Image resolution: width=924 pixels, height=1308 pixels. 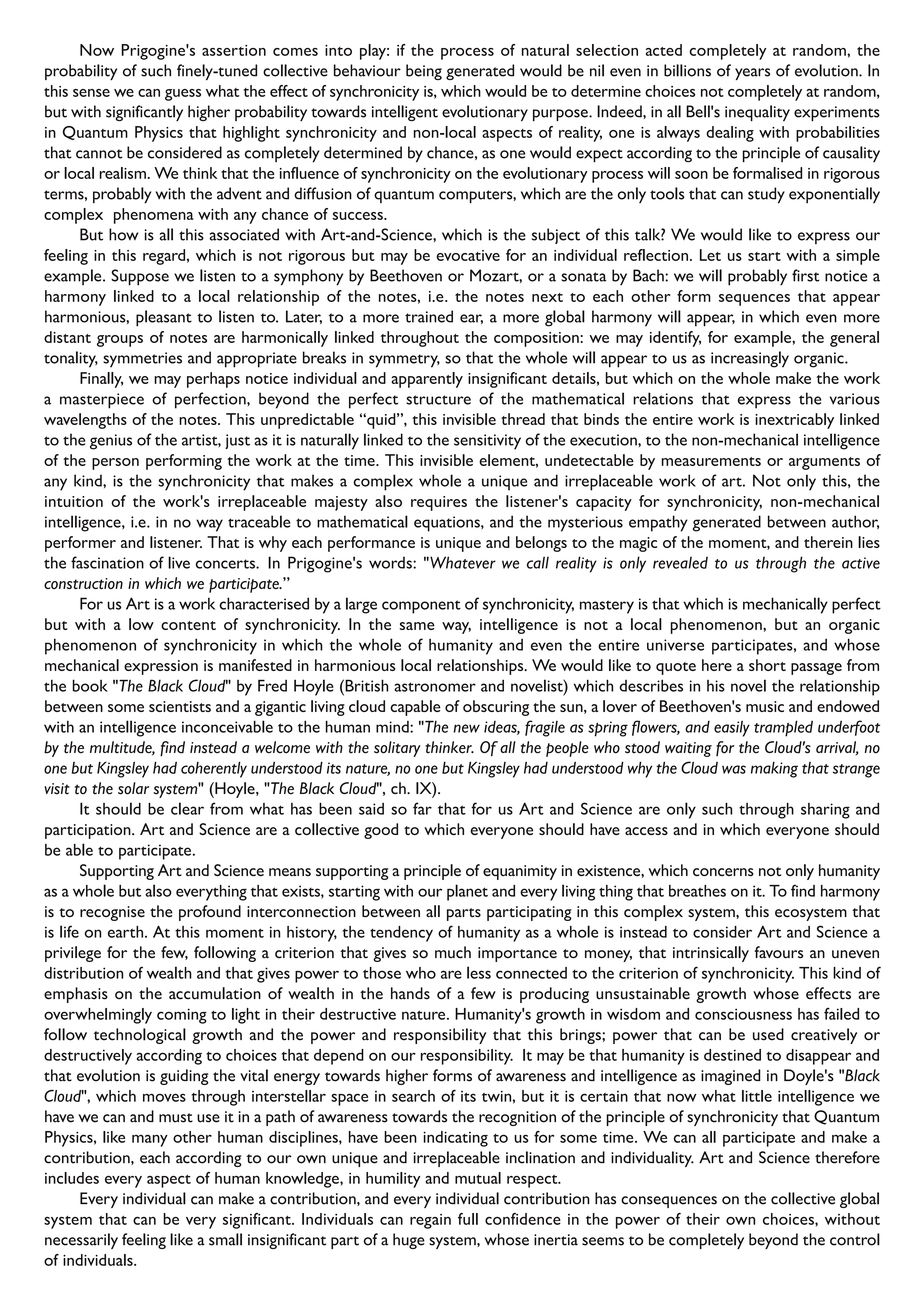 What do you see at coordinates (752, 74) in the image?
I see `years` at bounding box center [752, 74].
